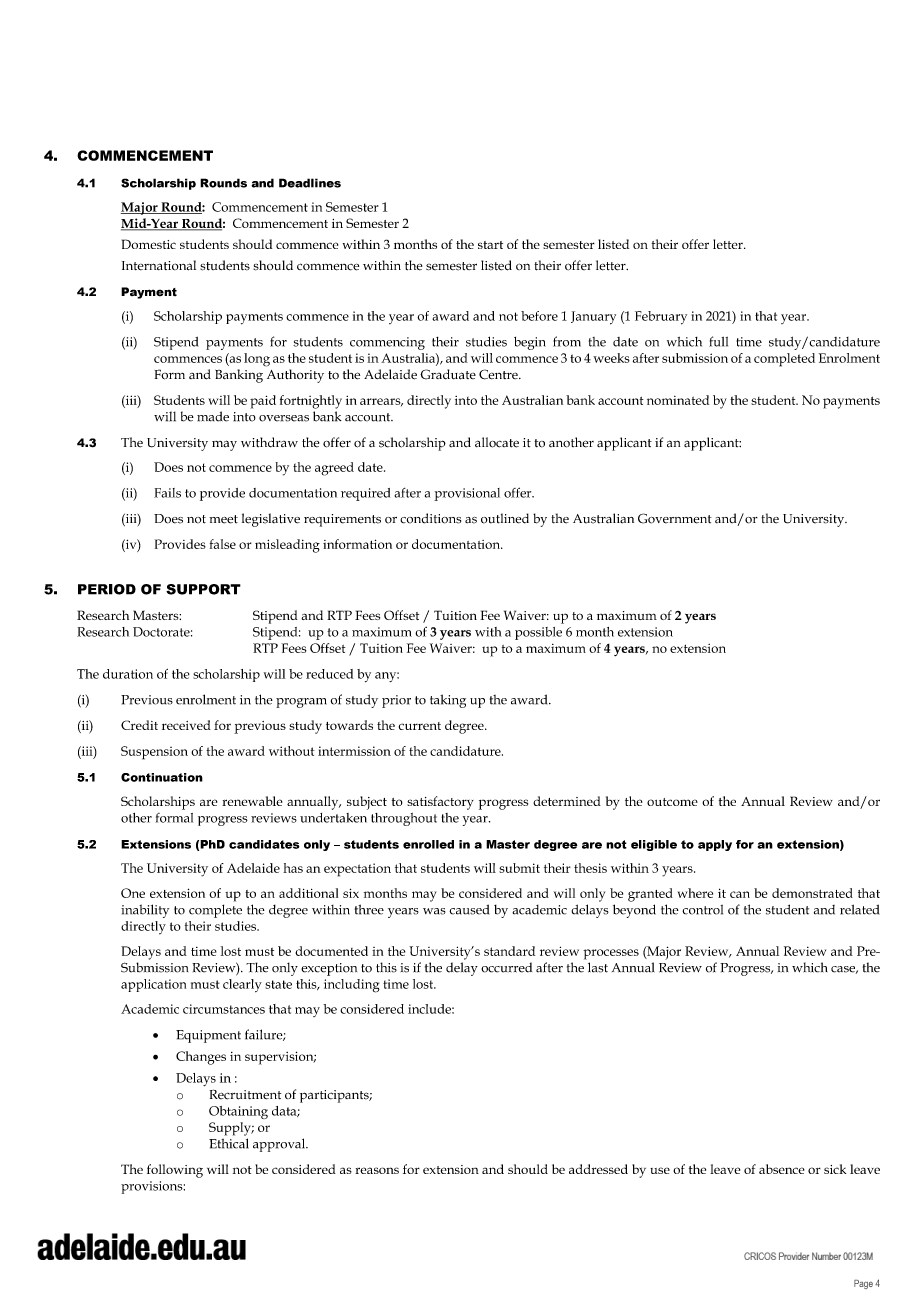 This page has width=924, height=1307. I want to click on February, so click(661, 318).
